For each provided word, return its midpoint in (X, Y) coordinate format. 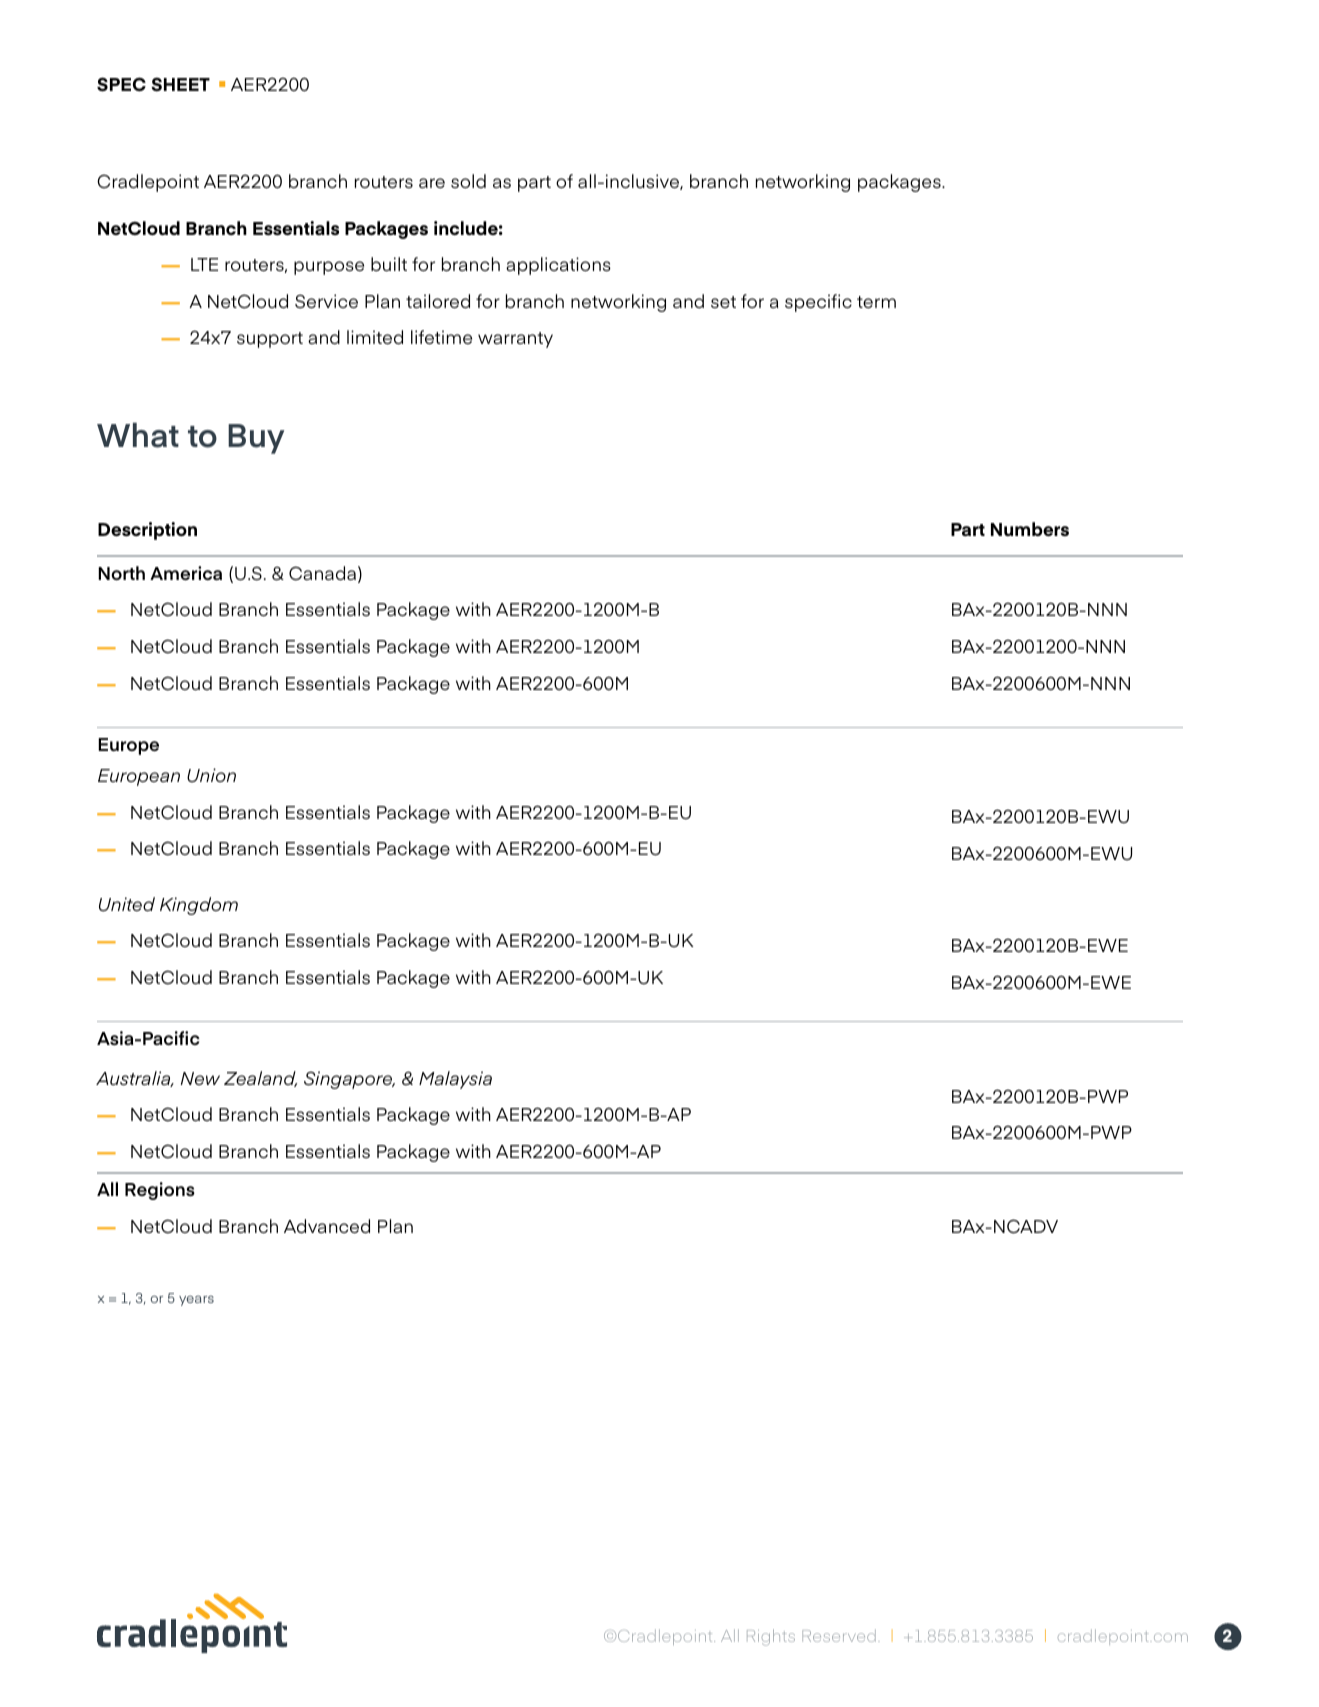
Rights (771, 1637)
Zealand (260, 1079)
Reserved (839, 1635)
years (196, 1301)
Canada (322, 573)
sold (468, 181)
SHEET (180, 84)
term (876, 302)
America (186, 573)
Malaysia (455, 1080)
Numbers (1030, 529)
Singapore (349, 1080)
